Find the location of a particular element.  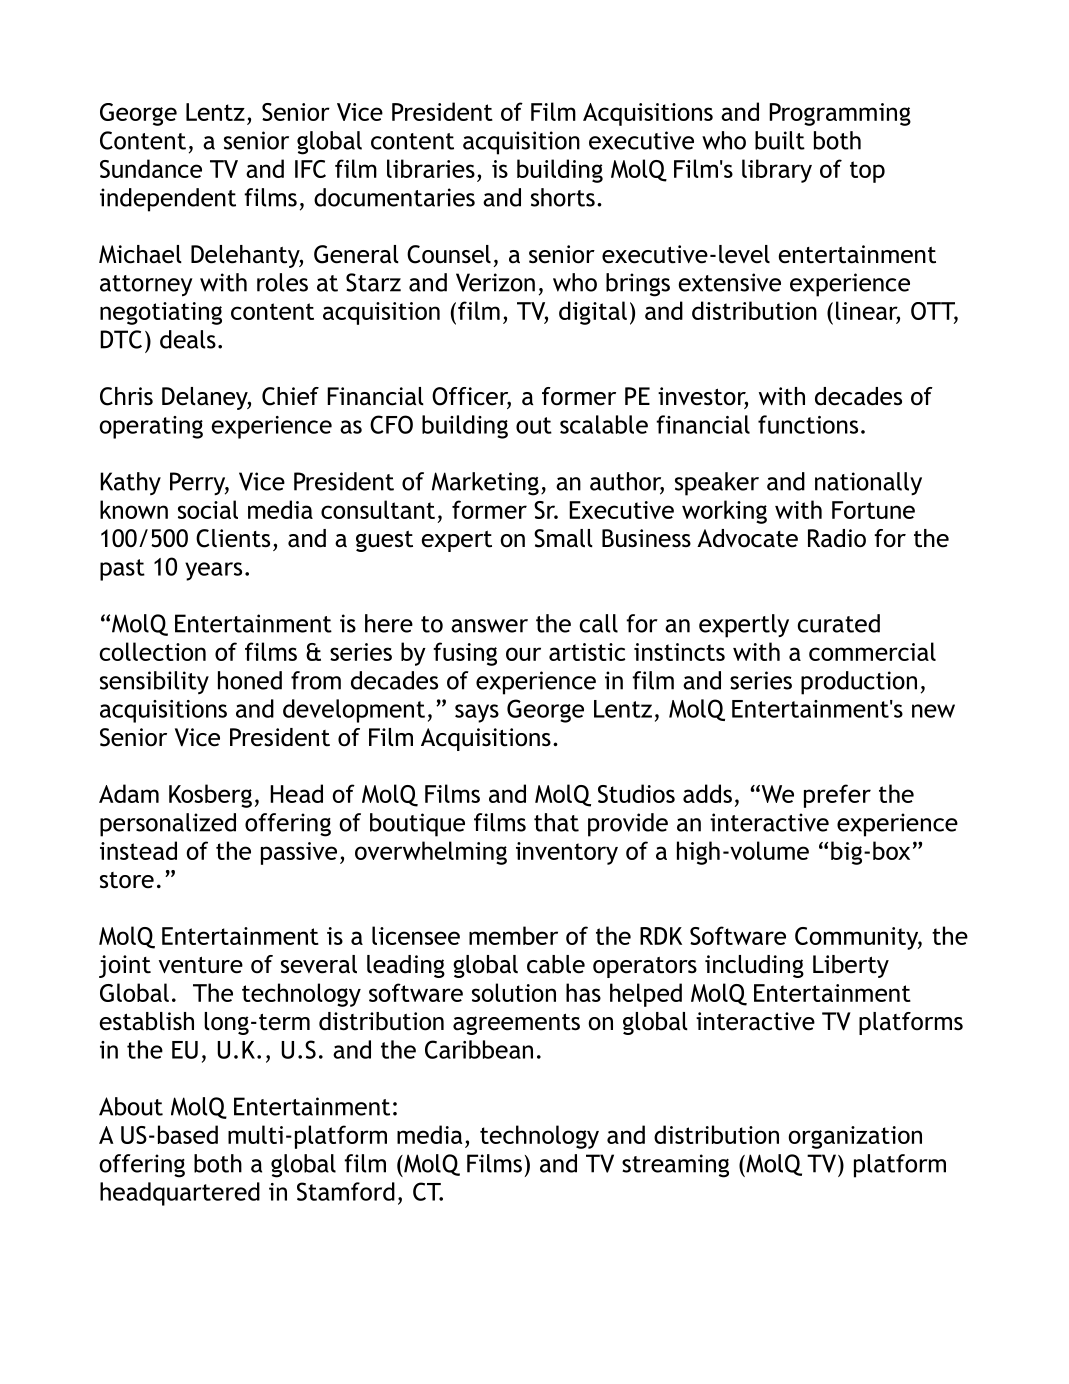

streaming is located at coordinates (675, 1166).
